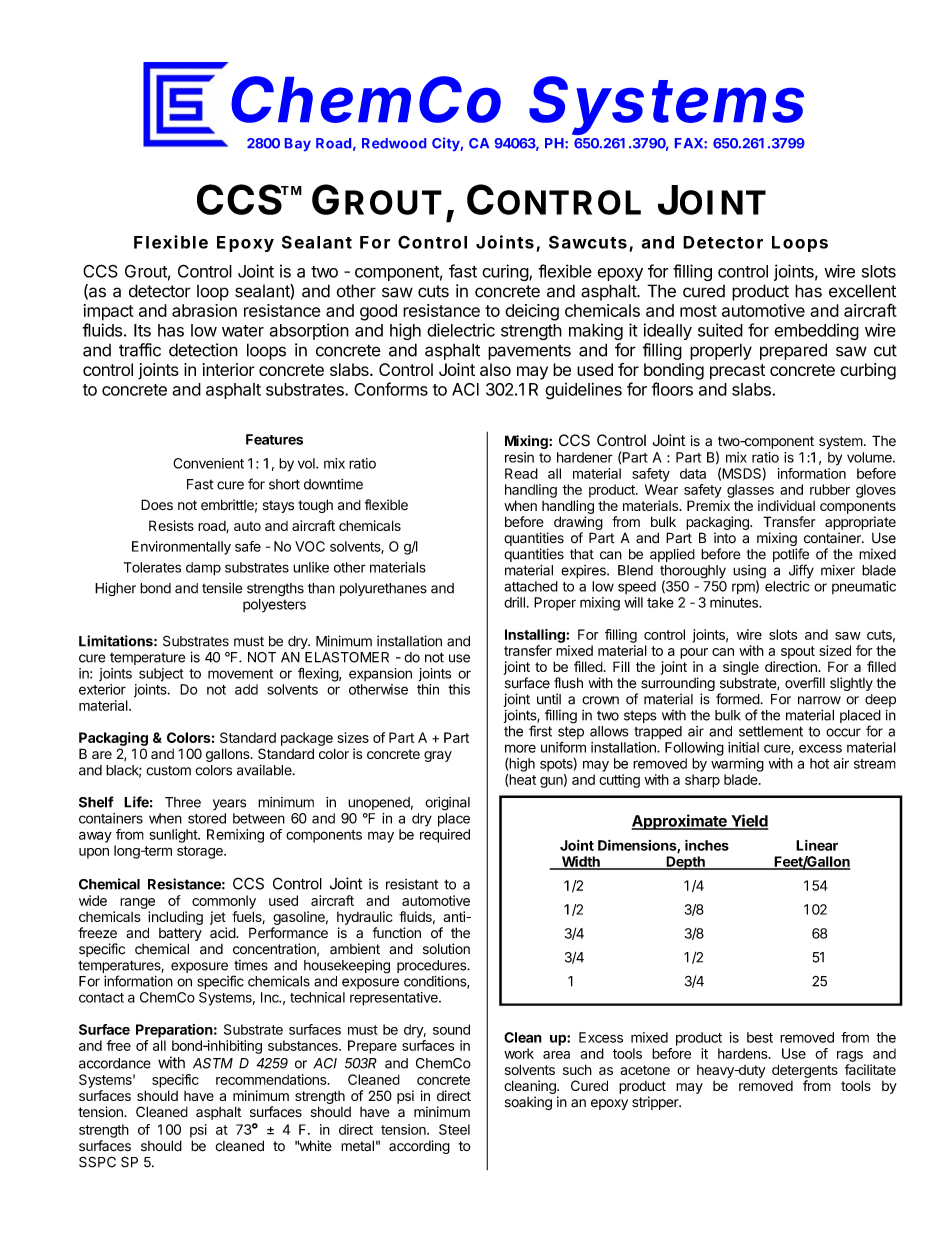  Describe the element at coordinates (805, 1071) in the page. I see `detergents` at that location.
